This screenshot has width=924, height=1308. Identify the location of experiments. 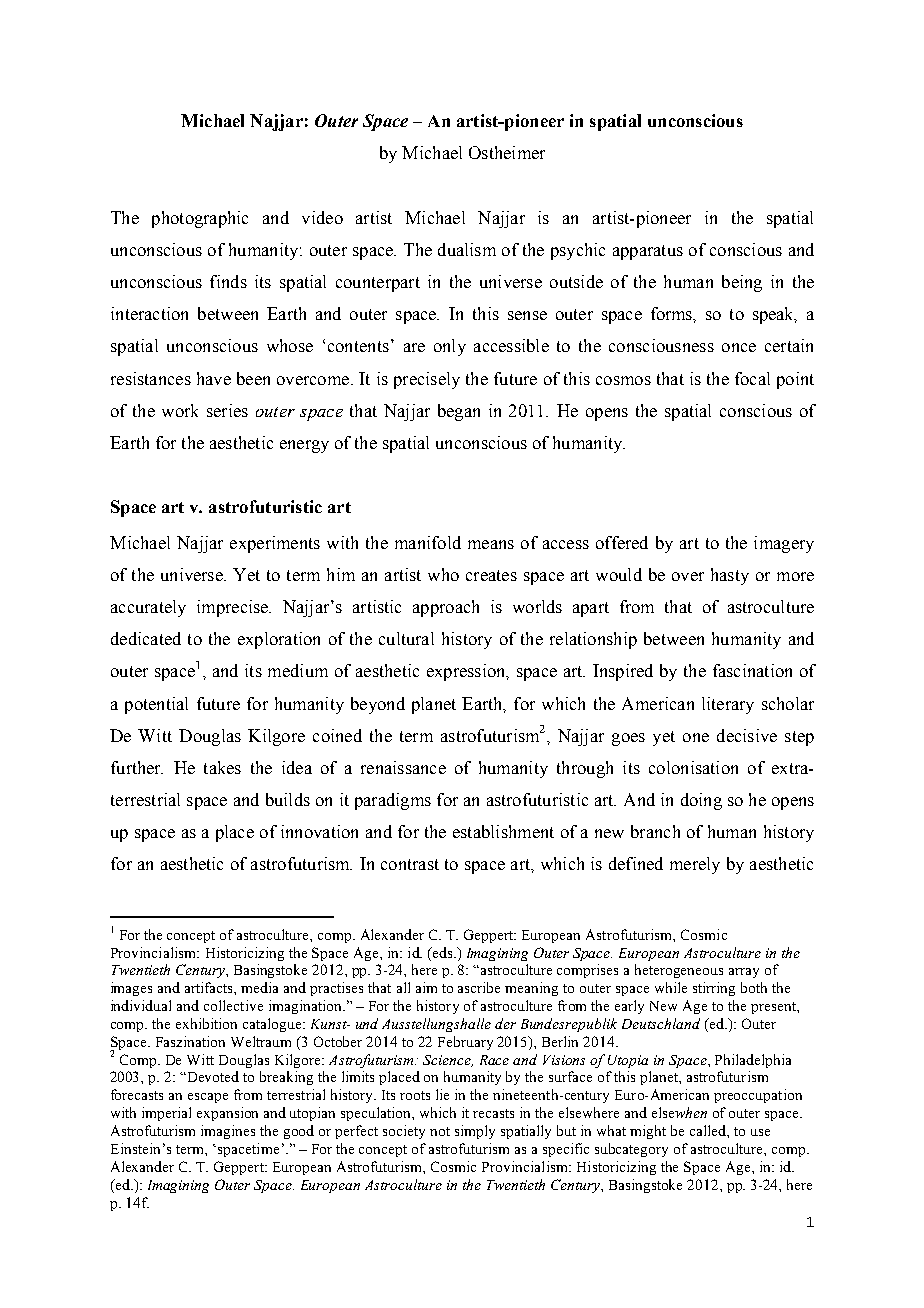
(275, 544).
